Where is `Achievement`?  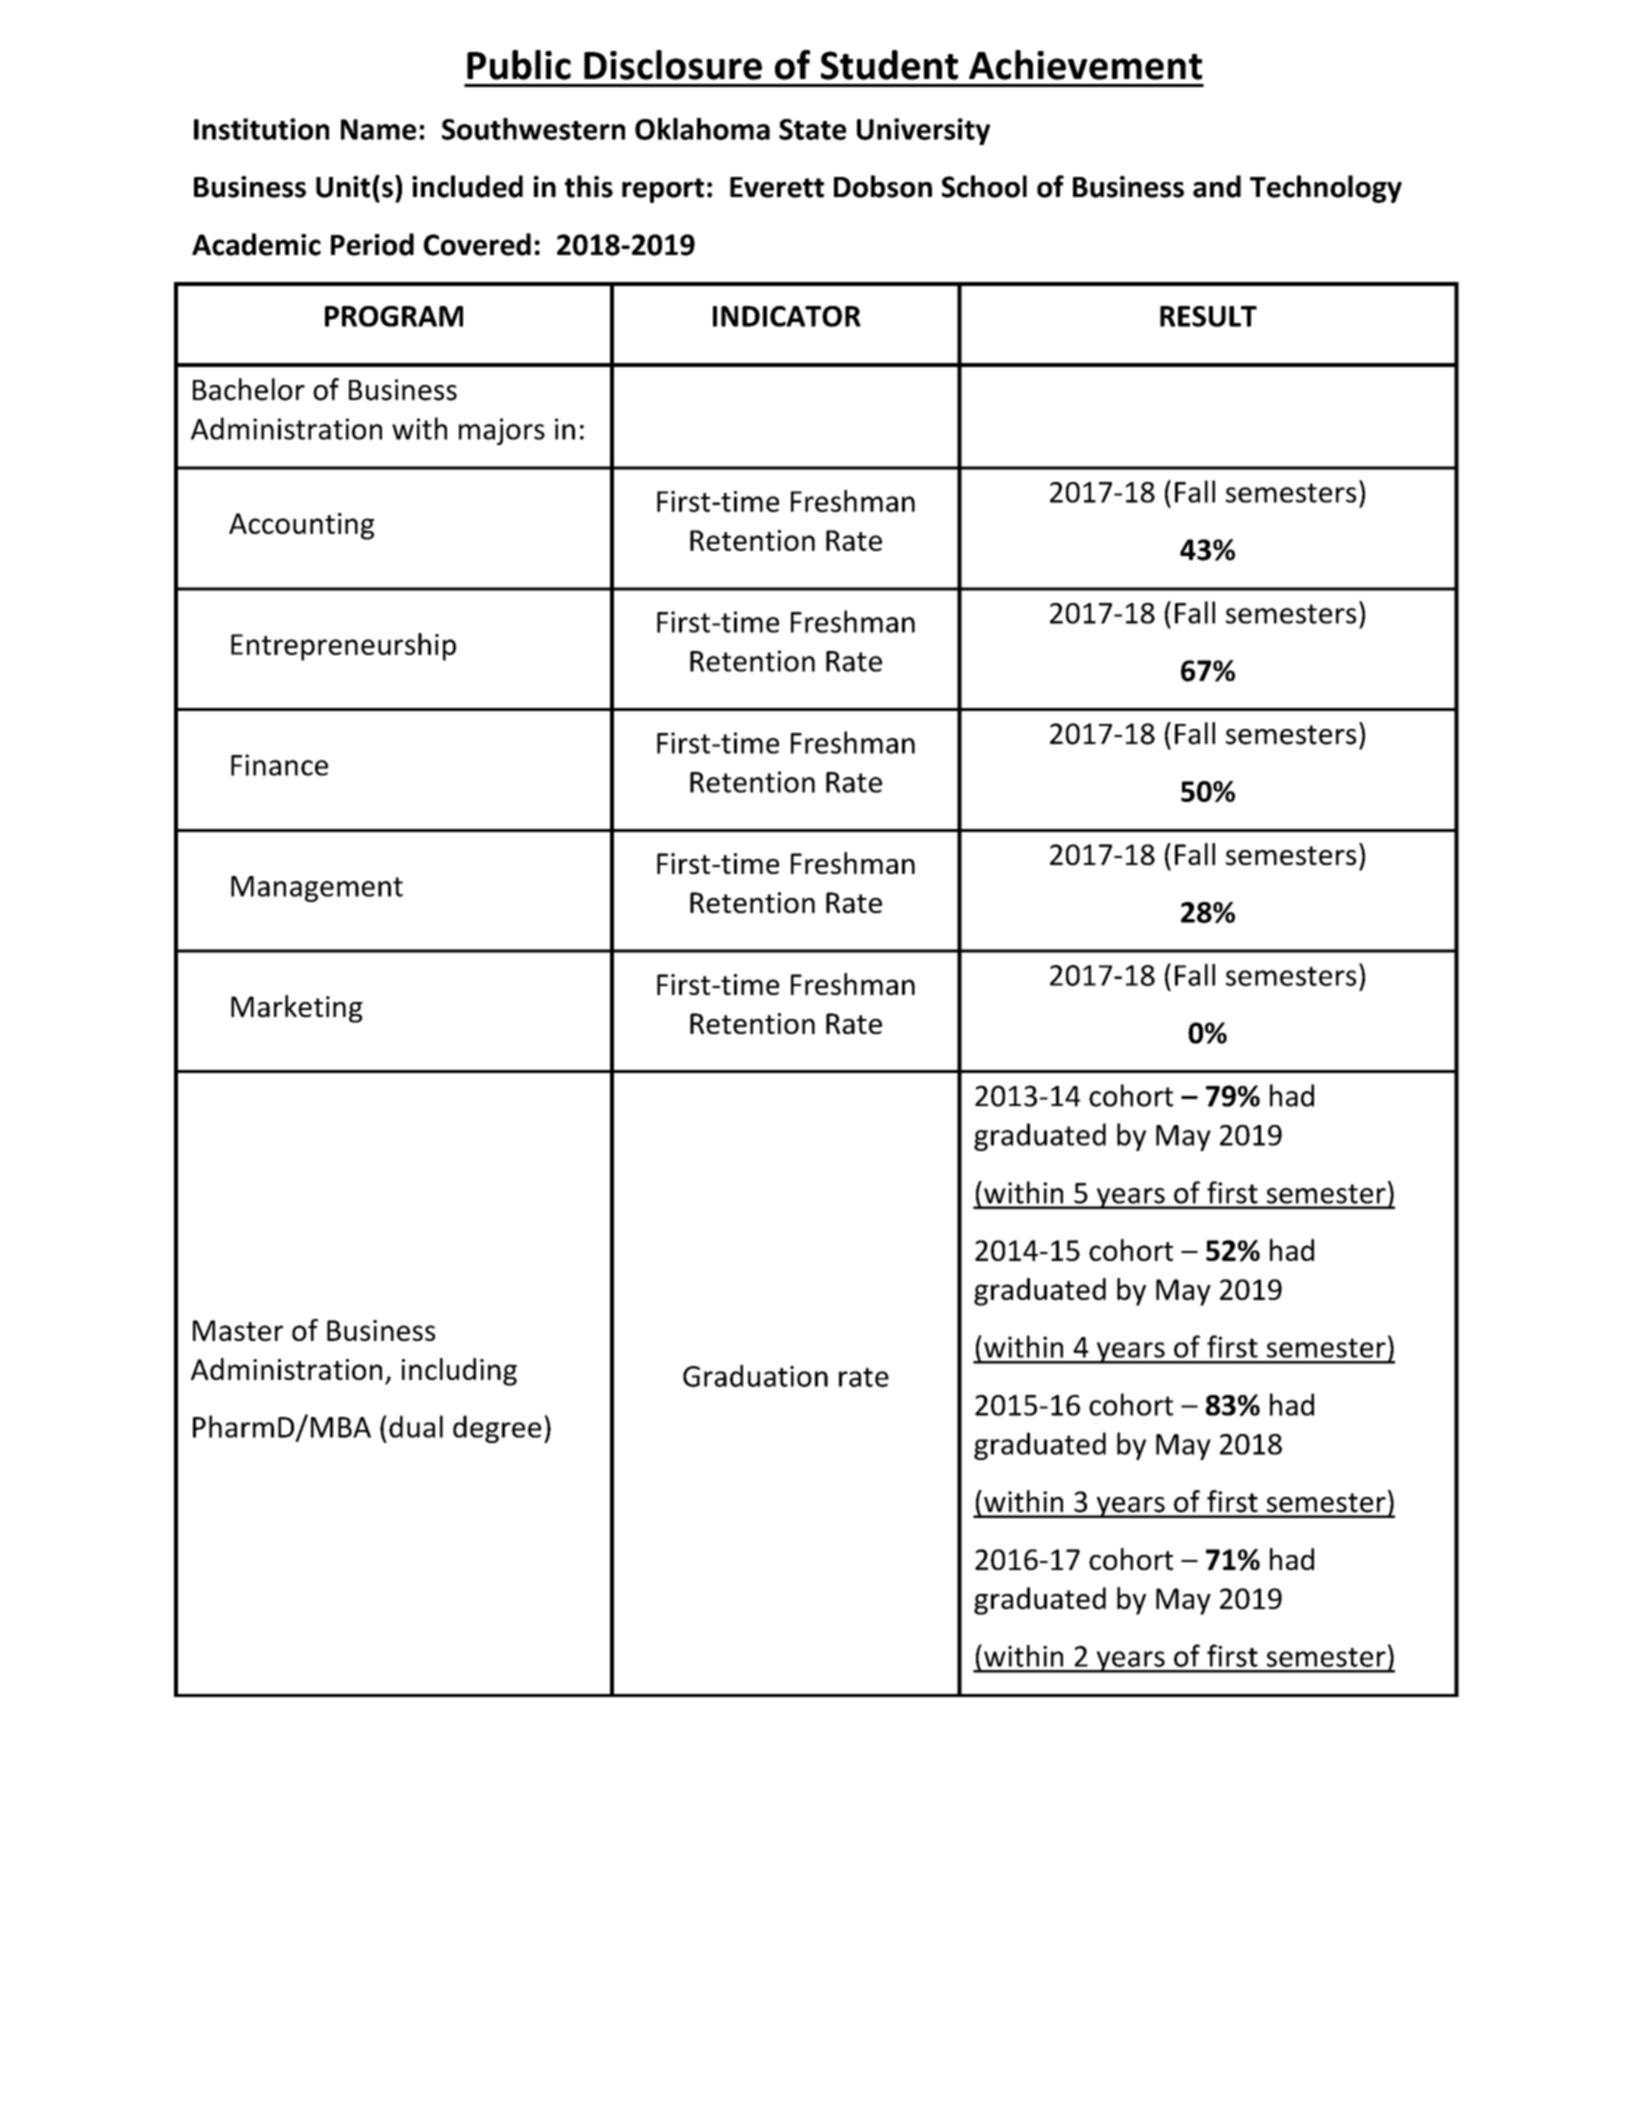
Achievement is located at coordinates (1085, 65).
